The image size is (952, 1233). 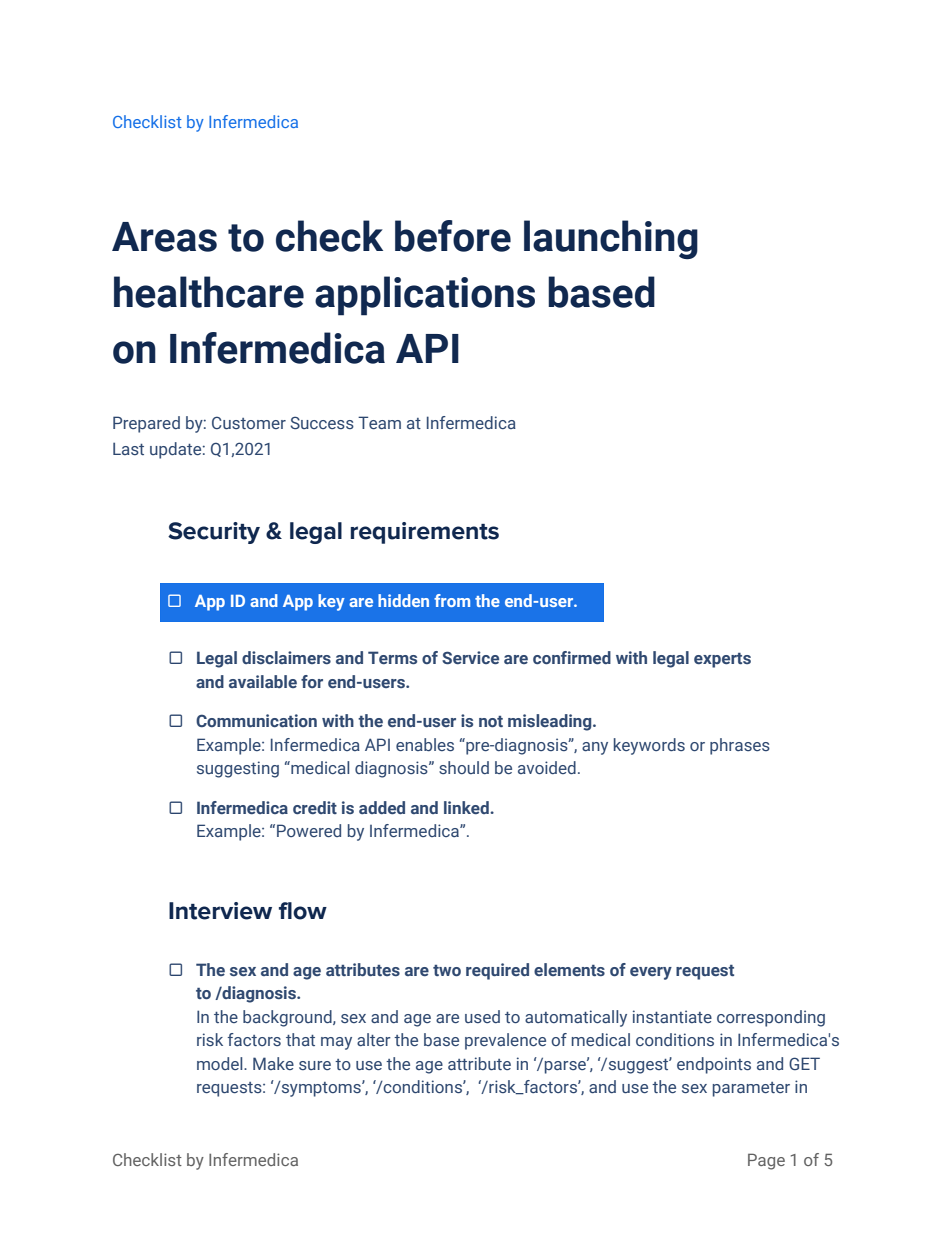 I want to click on experts, so click(x=722, y=660).
